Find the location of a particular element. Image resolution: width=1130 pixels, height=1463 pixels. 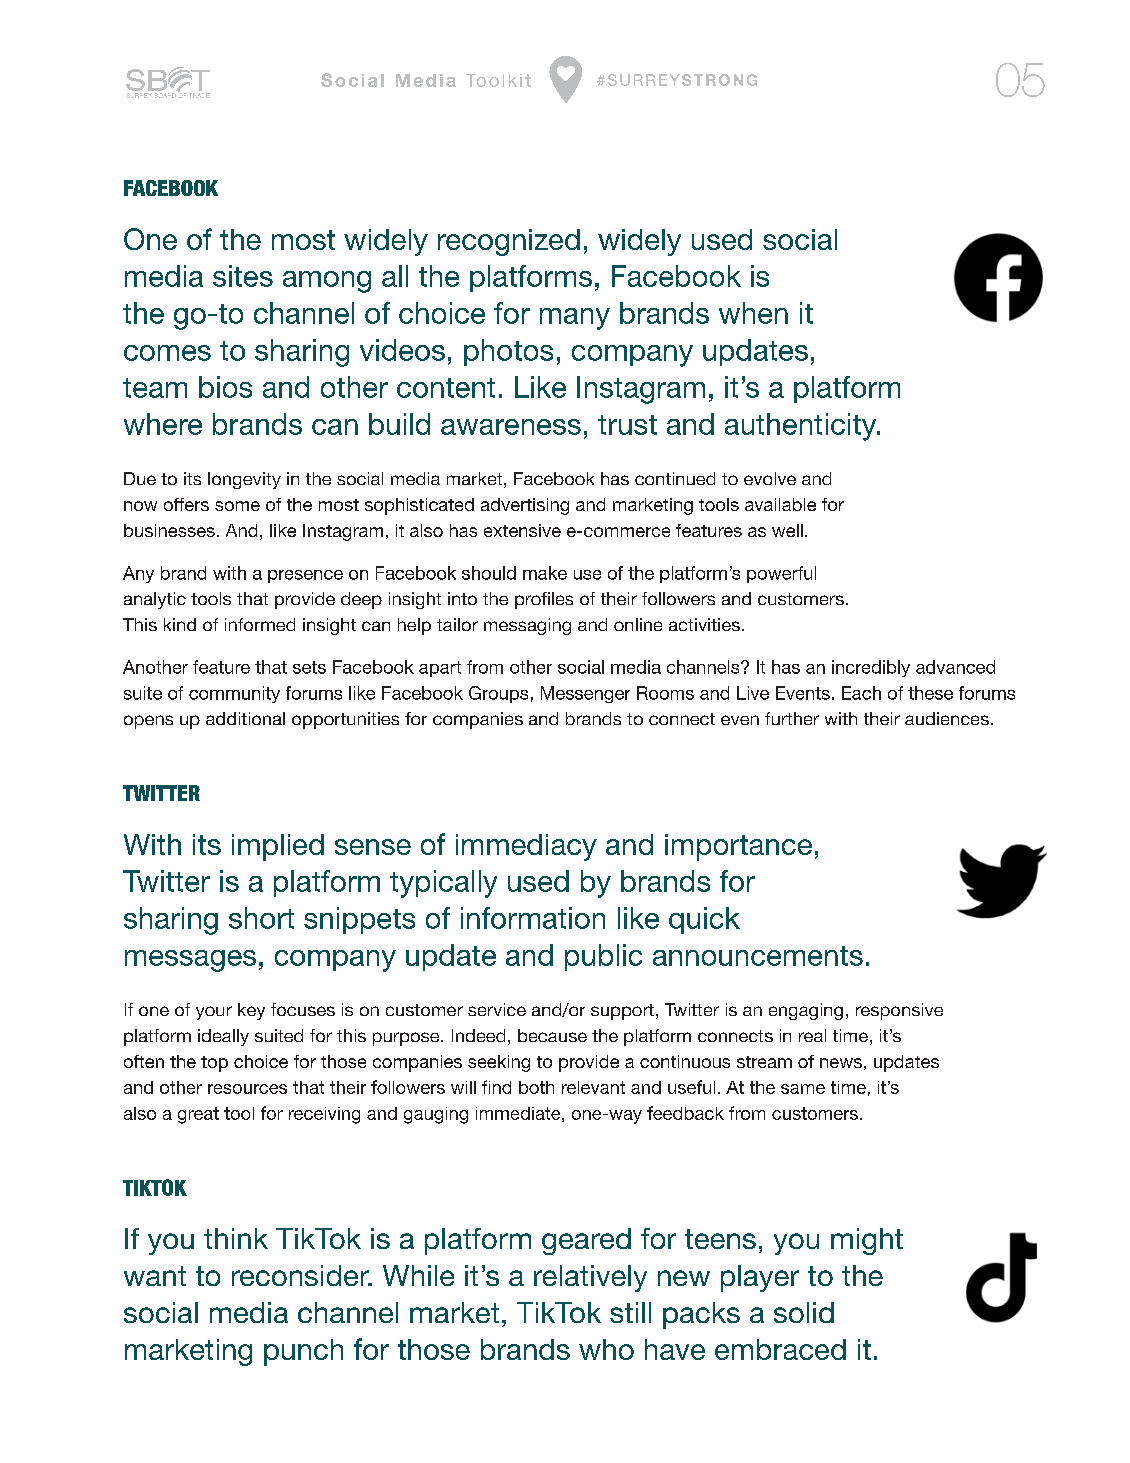

when is located at coordinates (753, 313).
